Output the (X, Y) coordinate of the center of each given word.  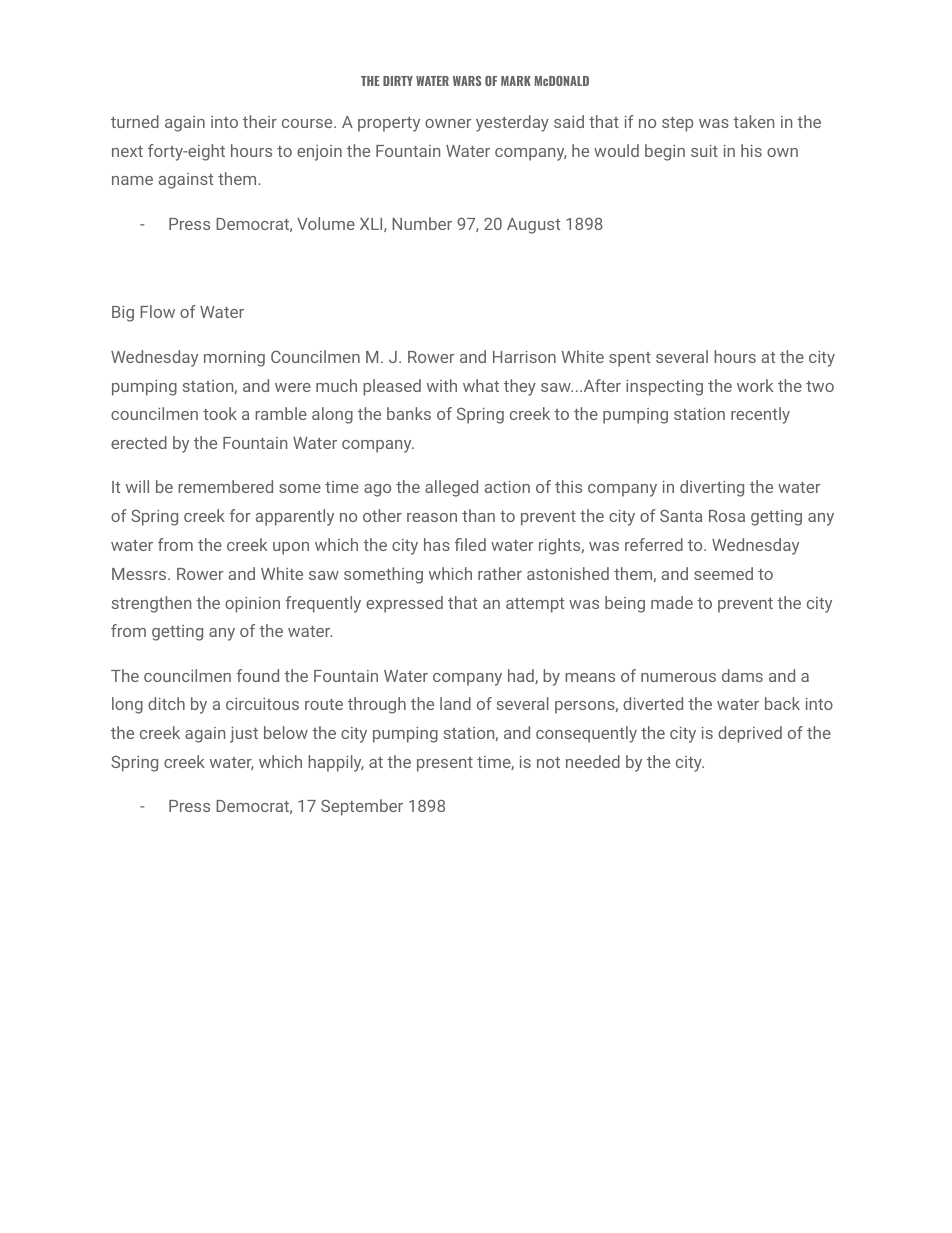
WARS (467, 81)
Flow (157, 311)
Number (422, 223)
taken (753, 121)
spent (630, 359)
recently (760, 415)
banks (409, 413)
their (260, 121)
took (220, 413)
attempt (535, 605)
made (672, 602)
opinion (252, 605)
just (244, 735)
